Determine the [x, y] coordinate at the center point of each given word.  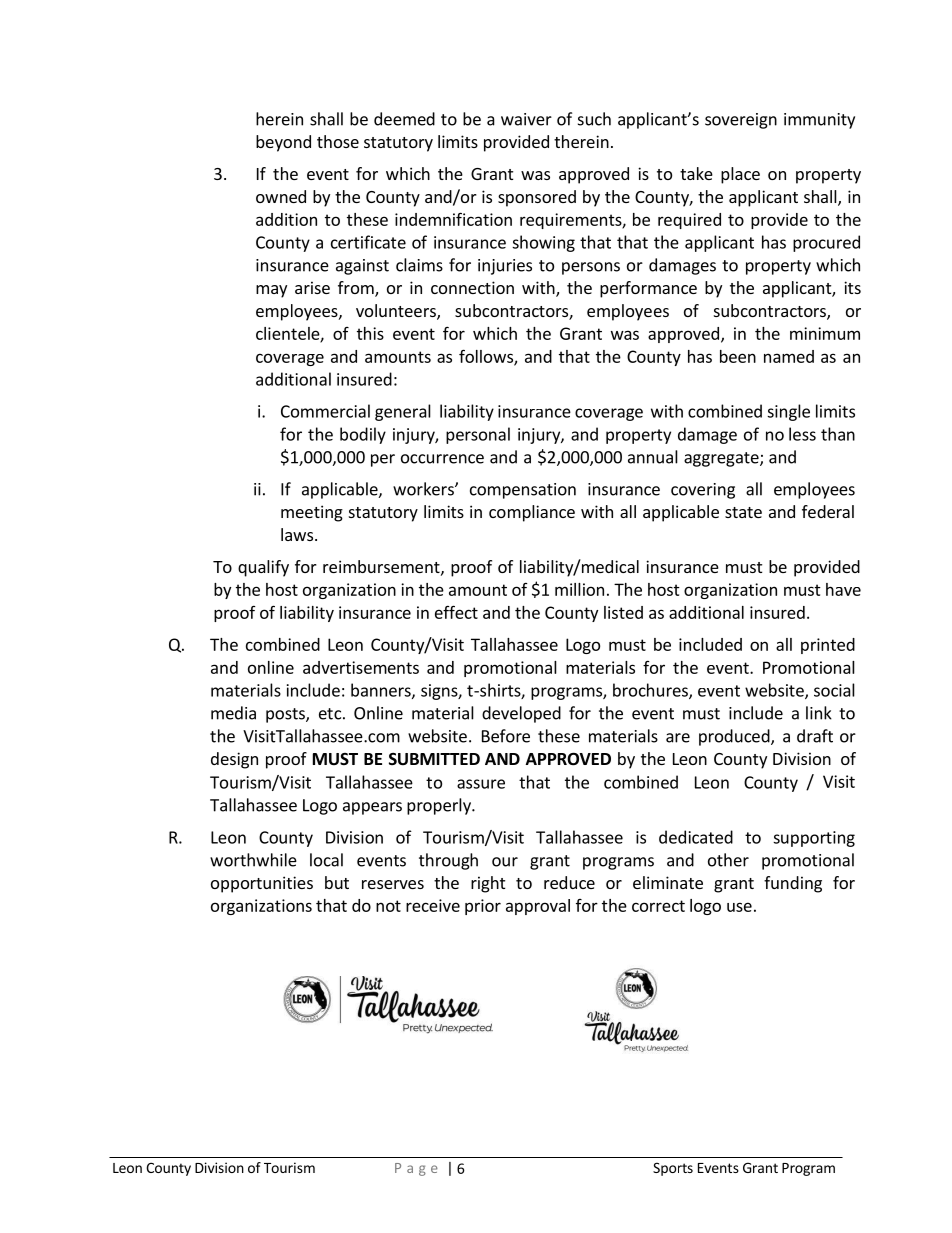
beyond [283, 143]
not [388, 906]
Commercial [325, 411]
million [579, 589]
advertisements [361, 667]
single [788, 412]
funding [793, 884]
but [337, 882]
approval [538, 907]
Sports [673, 1169]
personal [478, 435]
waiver [526, 119]
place [740, 175]
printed [828, 646]
